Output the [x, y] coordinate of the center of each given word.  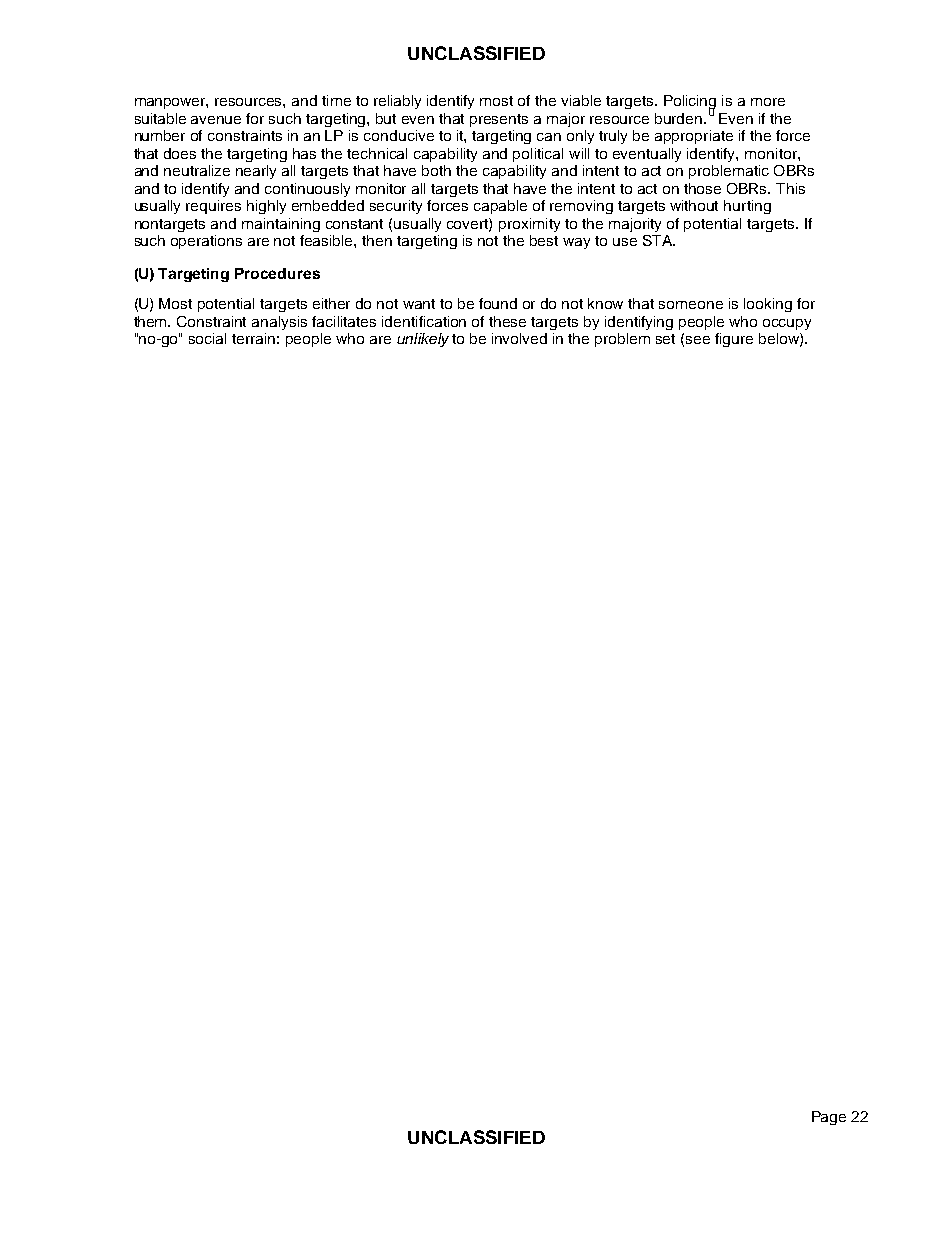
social [207, 338]
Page [829, 1118]
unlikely [423, 340]
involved [519, 338]
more [768, 102]
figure [734, 340]
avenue [216, 120]
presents [499, 120]
